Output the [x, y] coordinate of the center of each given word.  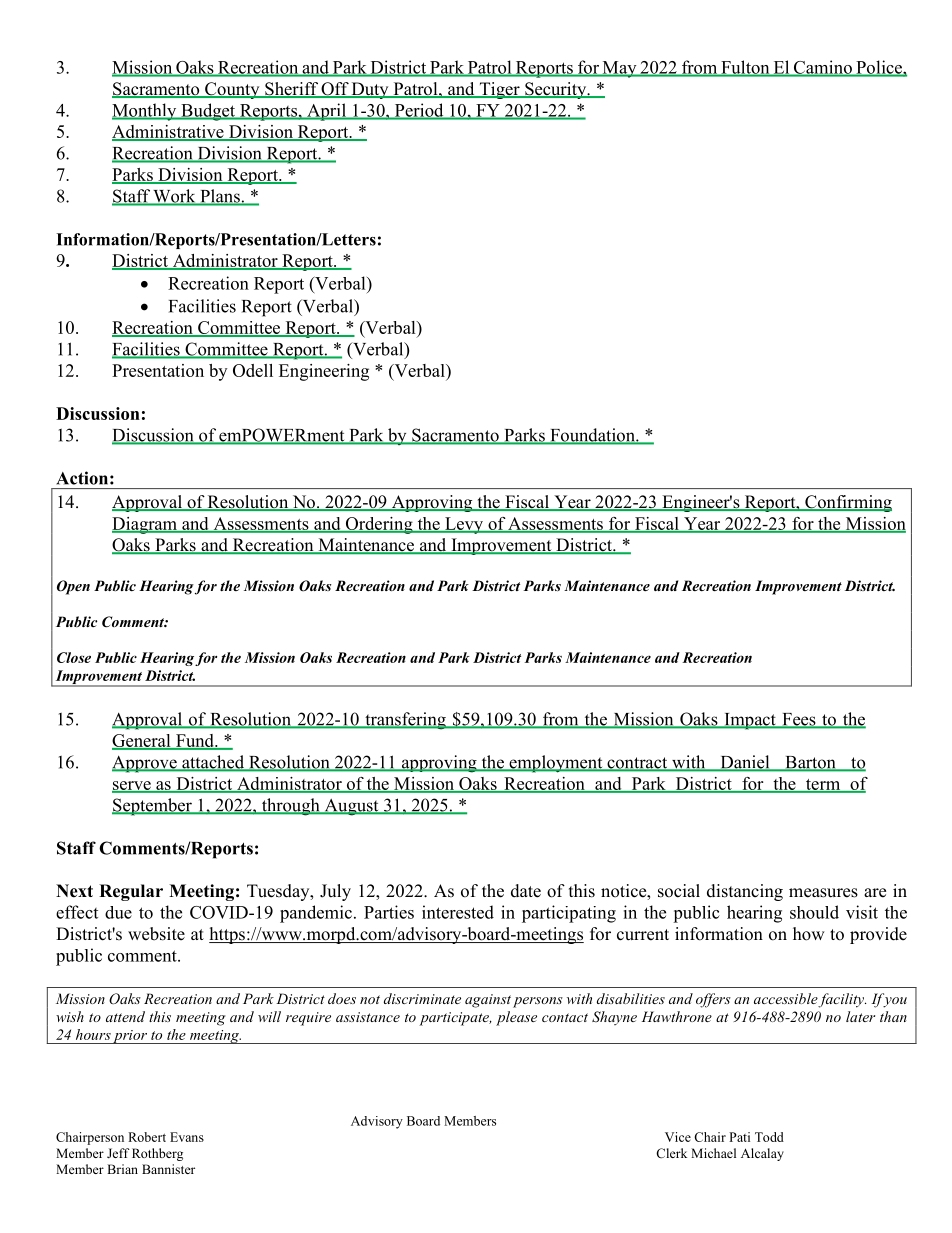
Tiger [499, 90]
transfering [405, 721]
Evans [187, 1137]
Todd [769, 1137]
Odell [253, 370]
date [526, 891]
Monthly [145, 112]
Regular [131, 892]
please [516, 1018]
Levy [464, 525]
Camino [823, 68]
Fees [799, 720]
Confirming [847, 503]
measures [823, 893]
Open [73, 587]
